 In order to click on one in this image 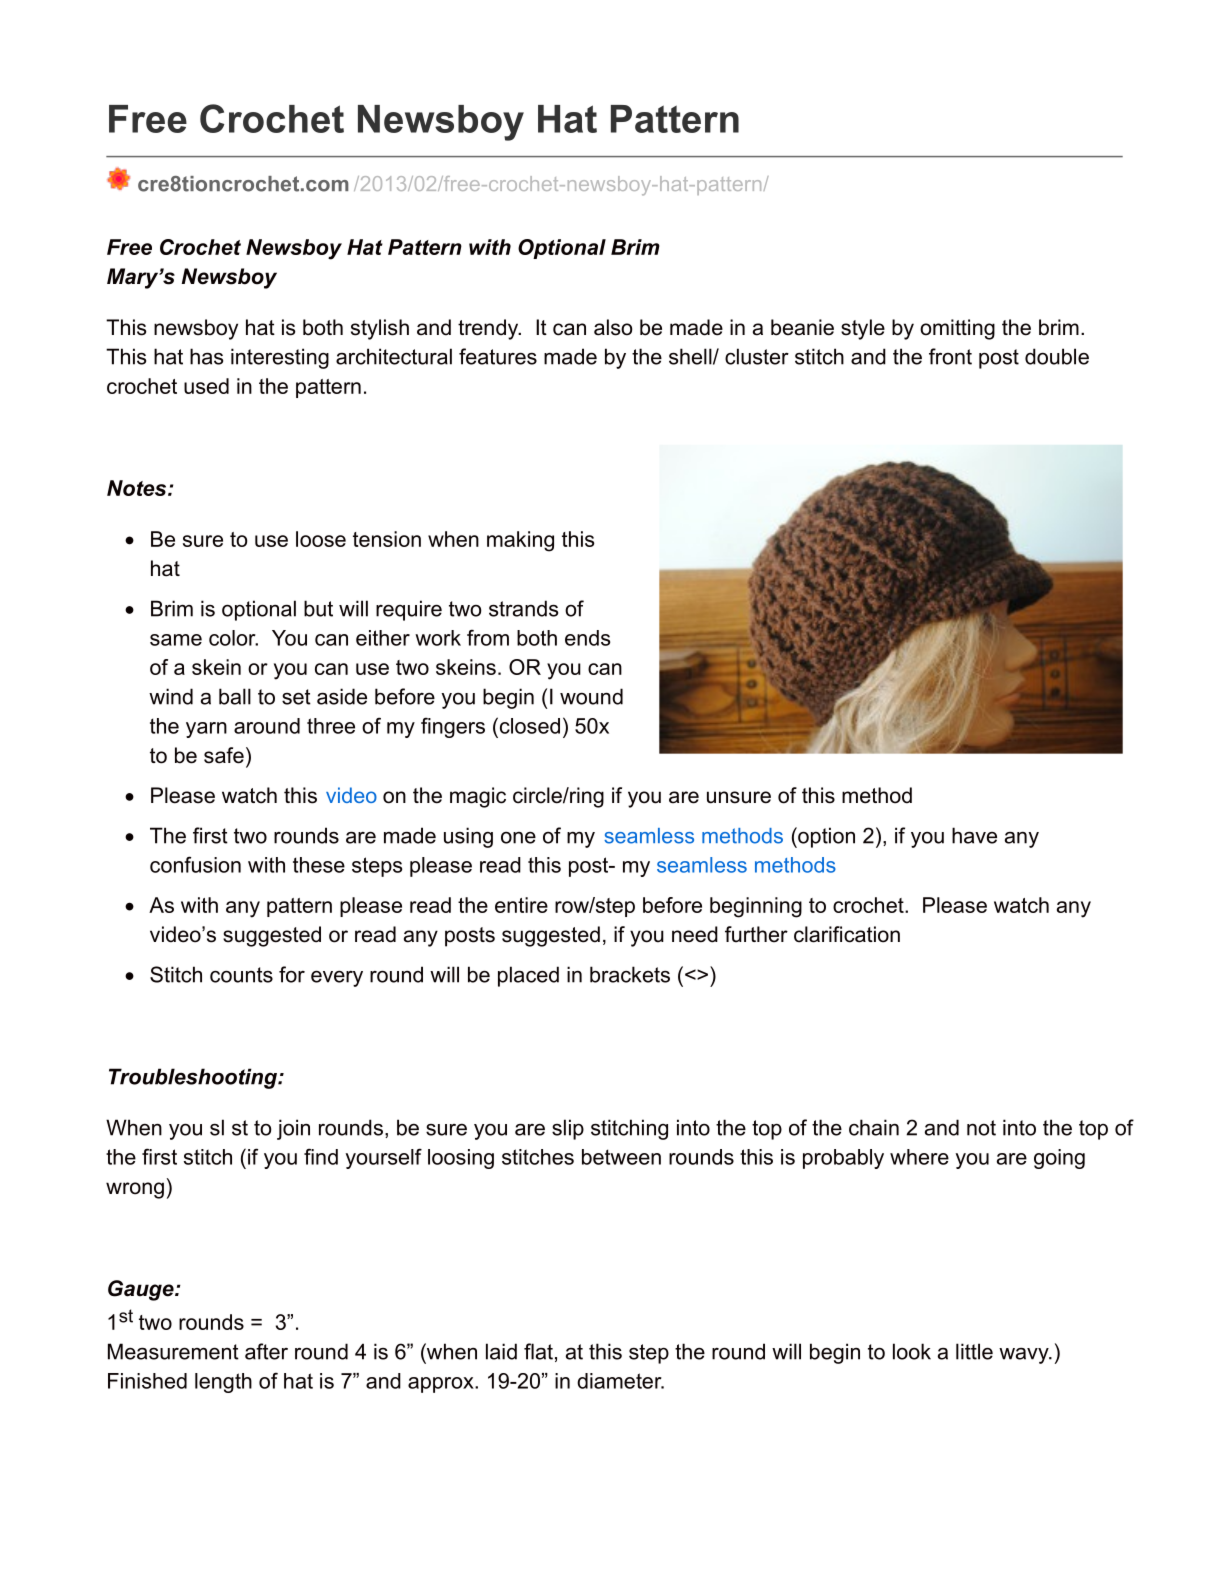, I will do `click(518, 838)`.
